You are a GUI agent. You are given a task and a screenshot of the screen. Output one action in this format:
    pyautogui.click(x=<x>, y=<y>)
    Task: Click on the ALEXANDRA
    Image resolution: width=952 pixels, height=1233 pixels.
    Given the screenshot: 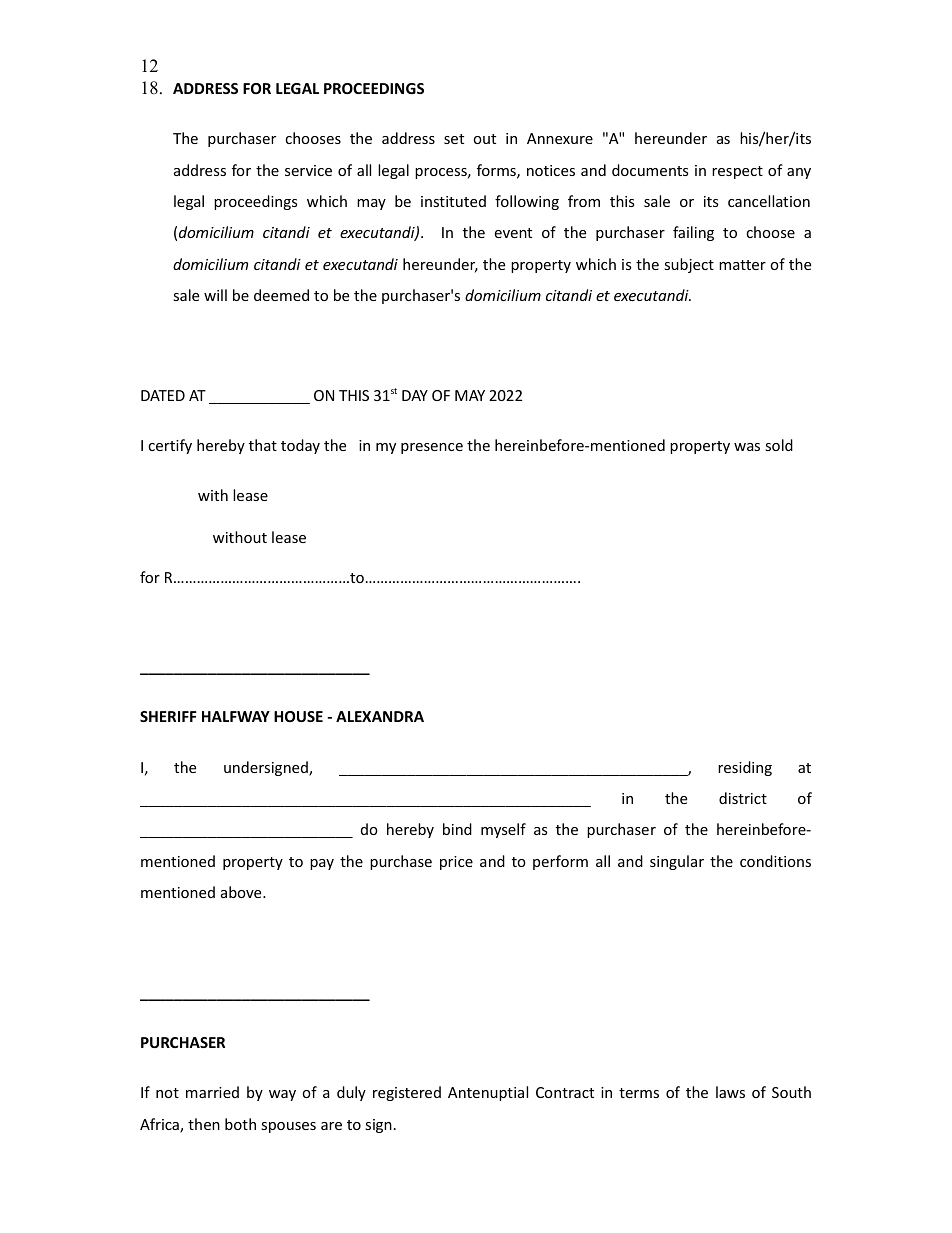 What is the action you would take?
    pyautogui.click(x=380, y=716)
